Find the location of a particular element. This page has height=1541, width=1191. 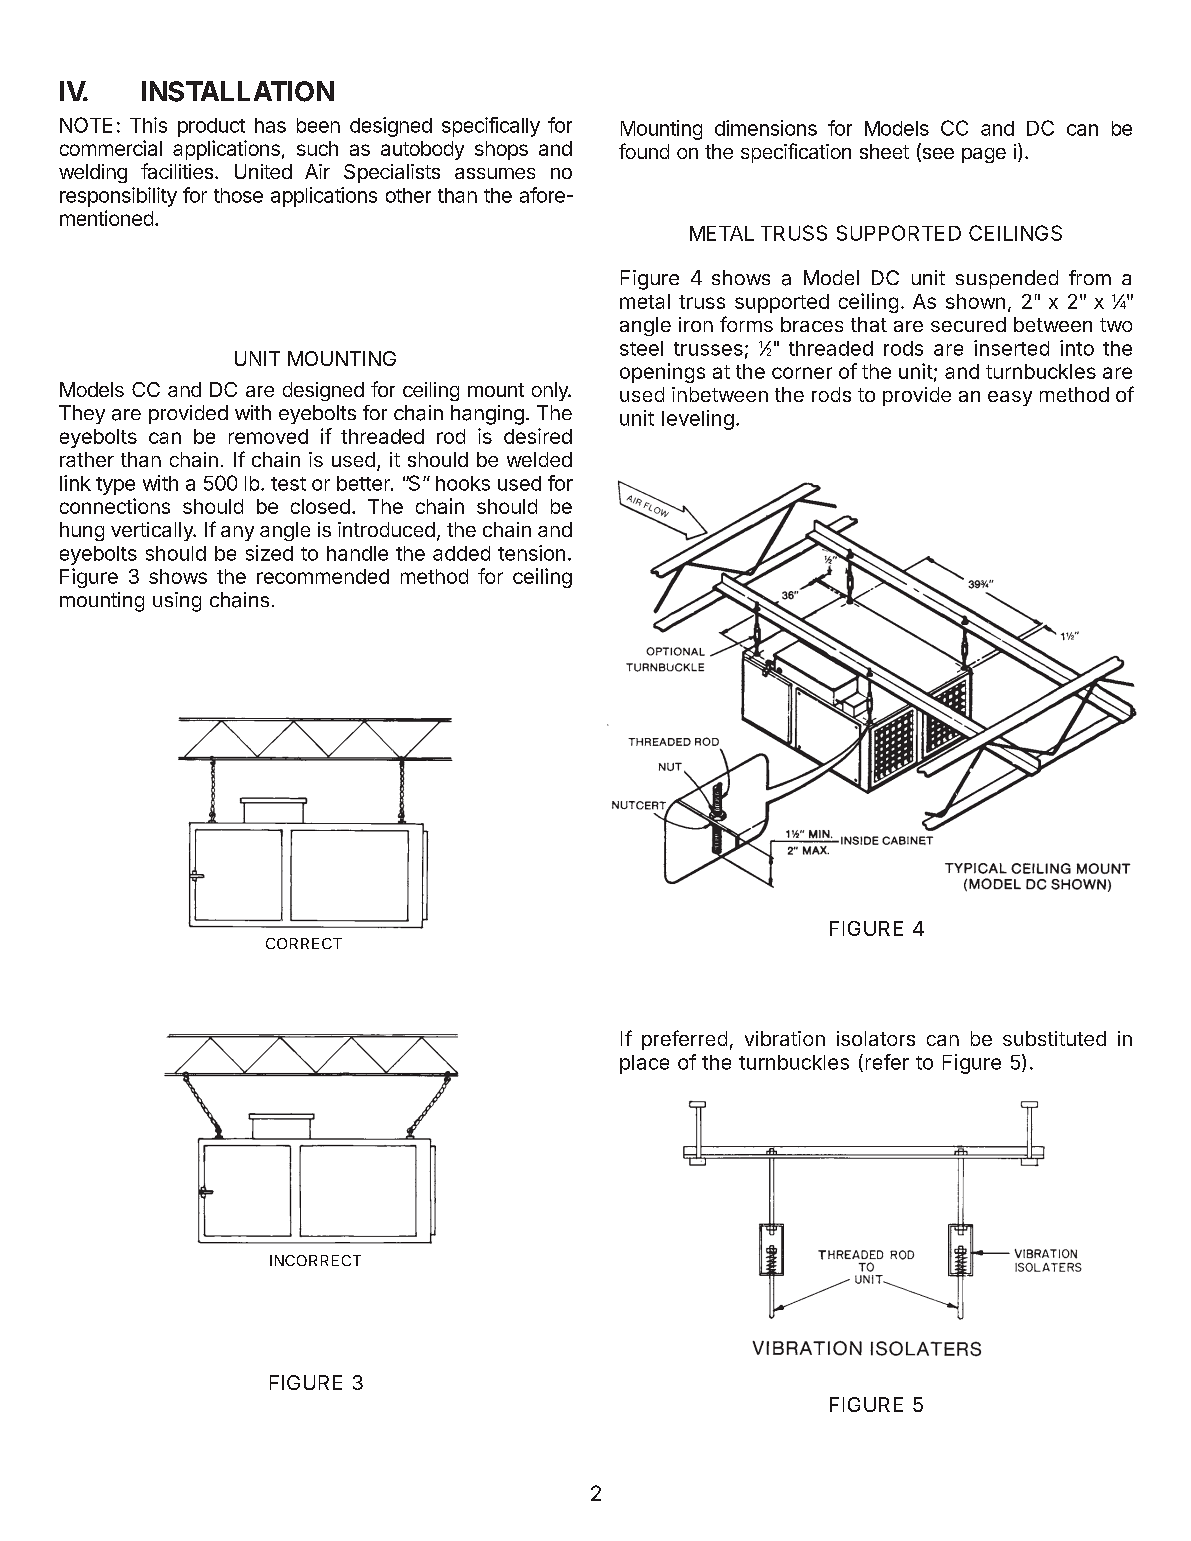

using is located at coordinates (177, 602).
